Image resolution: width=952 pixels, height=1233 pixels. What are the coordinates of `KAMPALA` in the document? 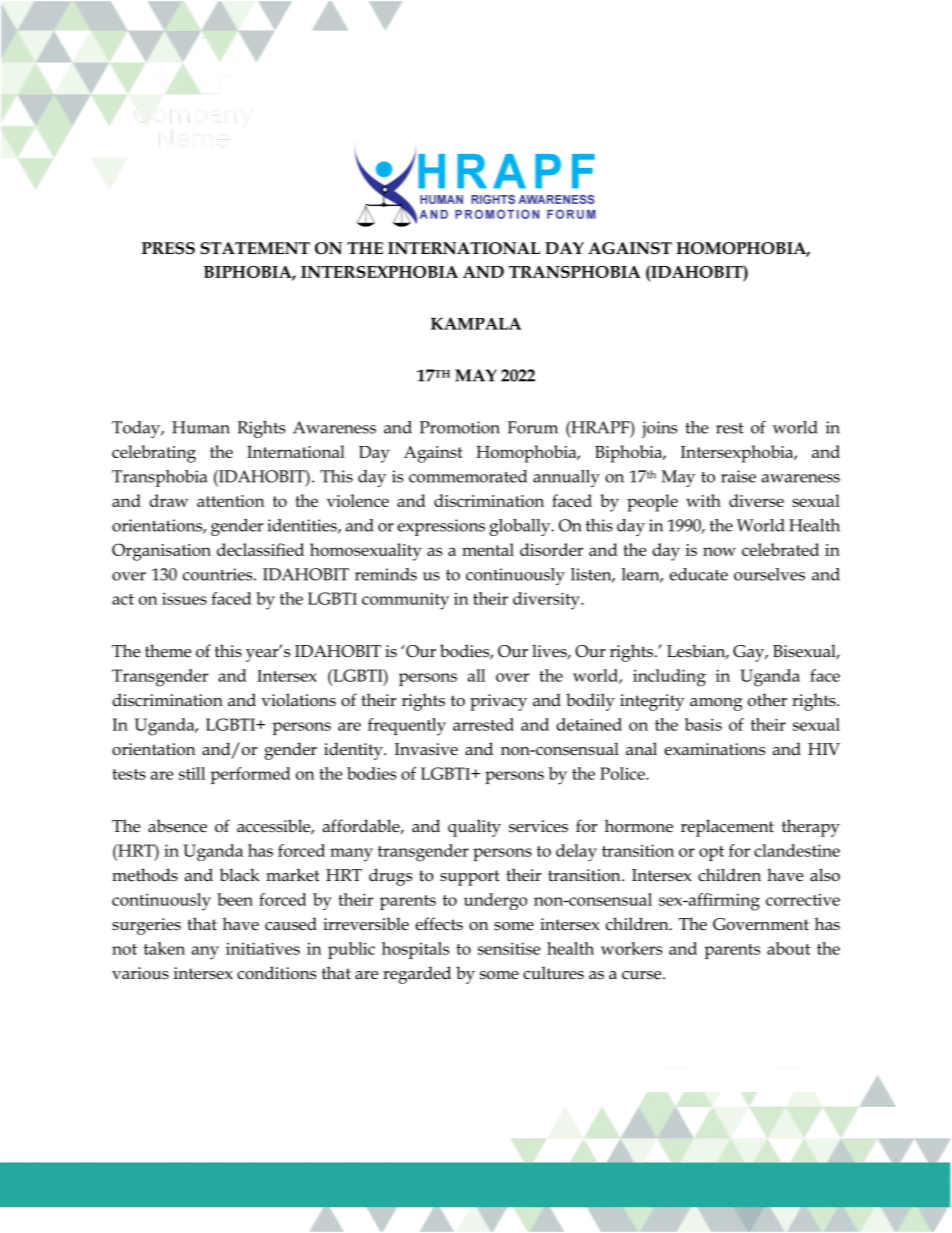 It's located at (476, 323).
